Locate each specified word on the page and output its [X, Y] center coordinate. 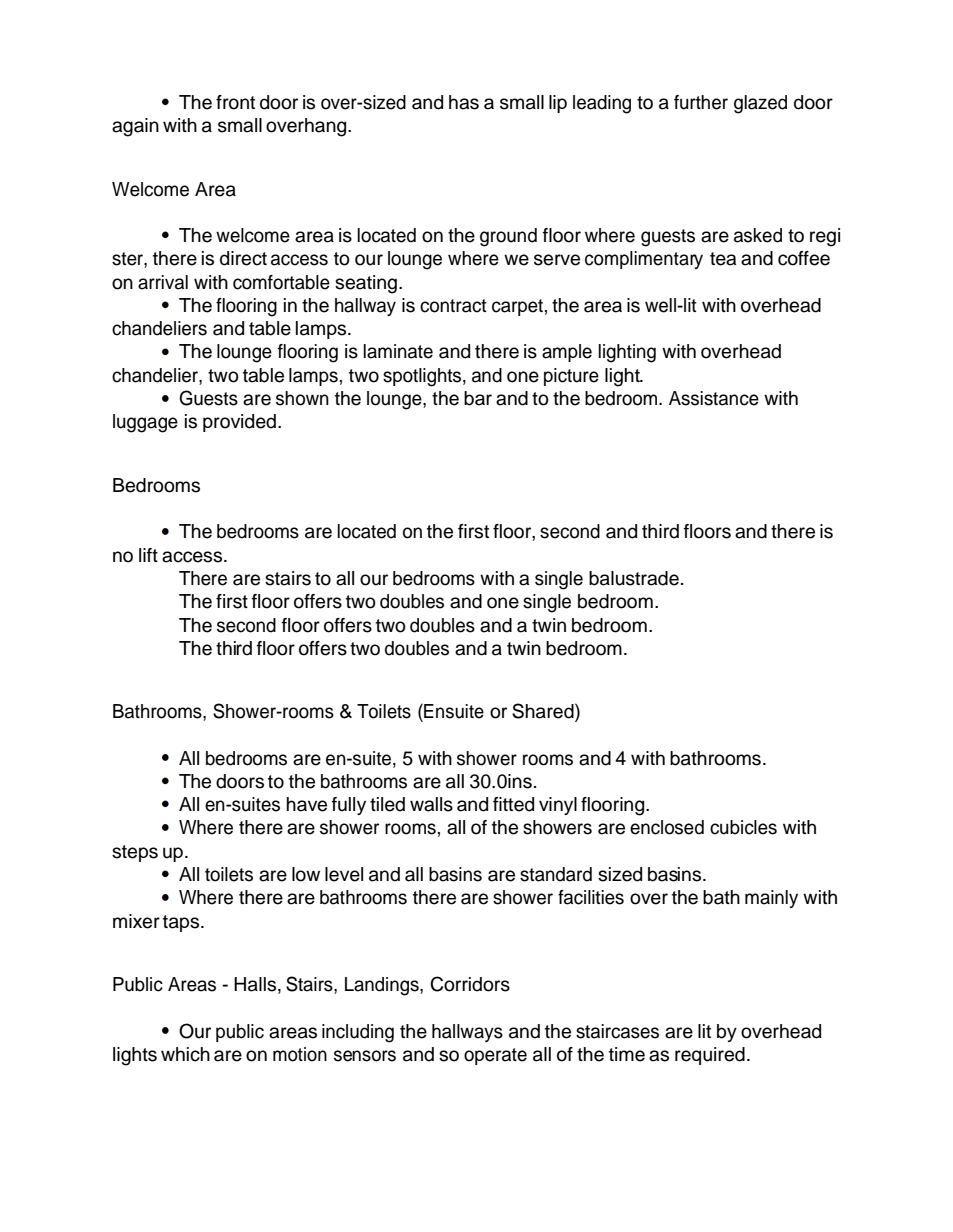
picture [571, 377]
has [464, 102]
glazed [760, 104]
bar [478, 398]
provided [239, 423]
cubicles [743, 827]
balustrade [634, 578]
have [307, 804]
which [185, 1054]
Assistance [714, 398]
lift [148, 555]
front [235, 102]
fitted [513, 804]
